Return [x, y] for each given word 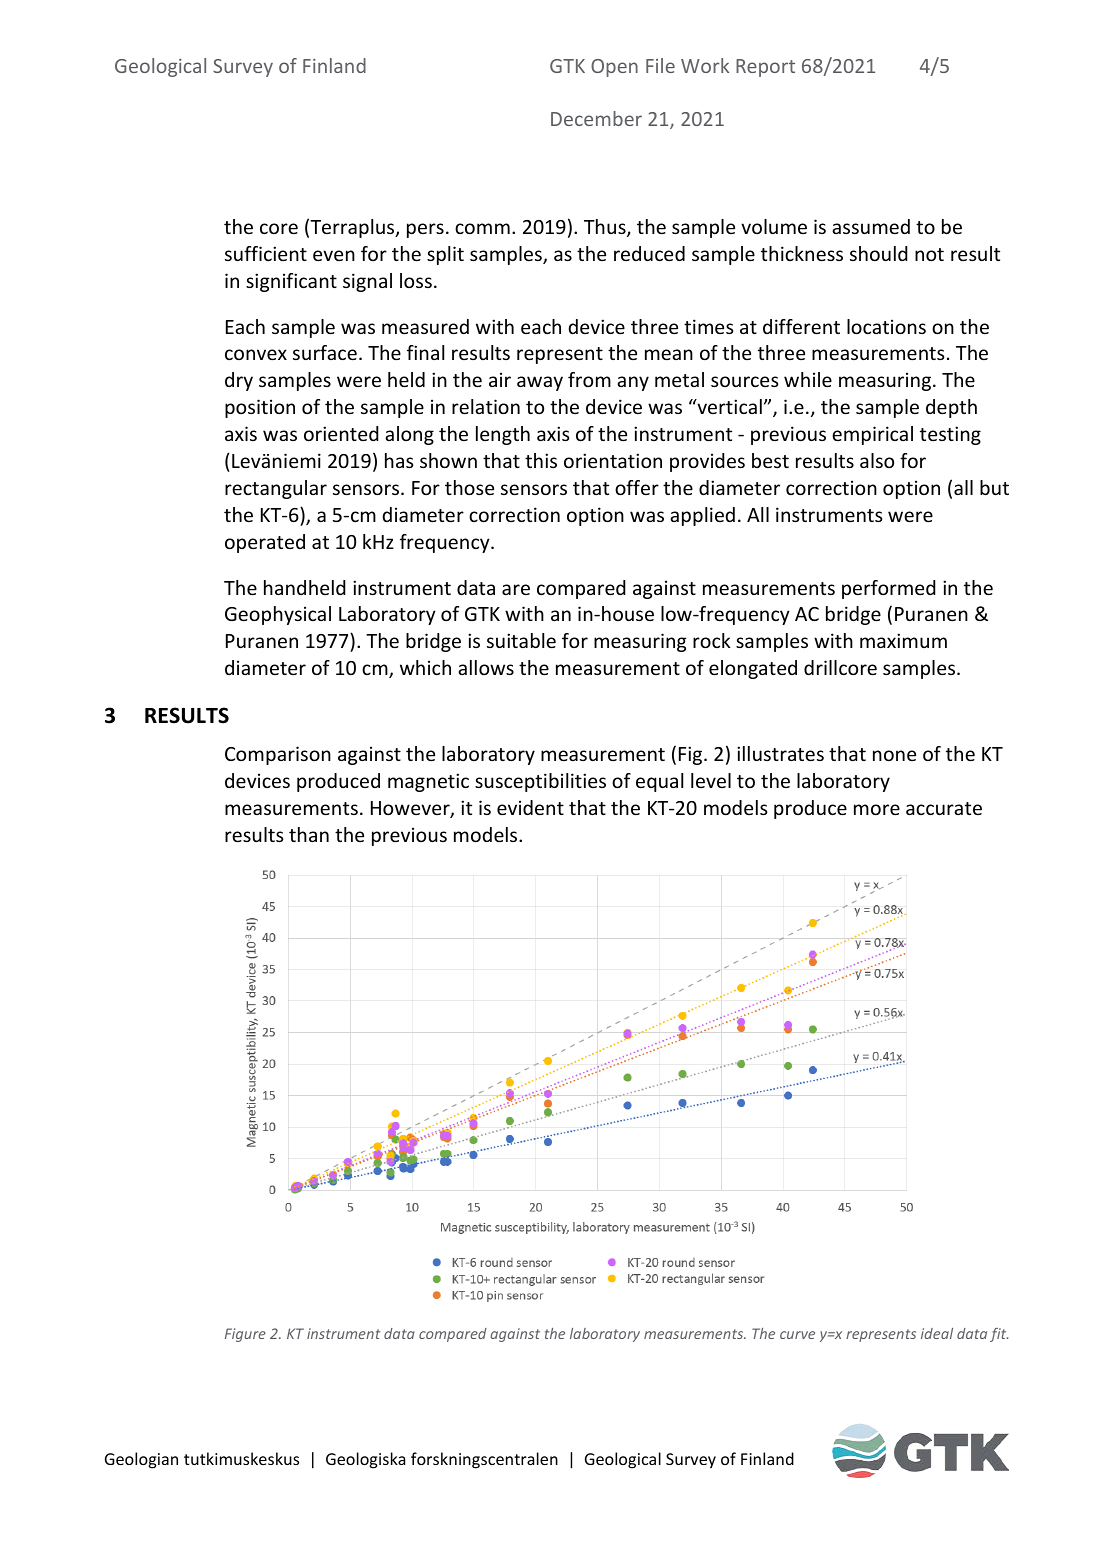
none [894, 755]
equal [659, 782]
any [633, 383]
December [596, 118]
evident [530, 807]
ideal [937, 1333]
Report [765, 68]
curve [797, 1335]
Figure [245, 1335]
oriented [341, 433]
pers [425, 230]
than [309, 834]
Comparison [278, 755]
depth [951, 408]
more [877, 809]
